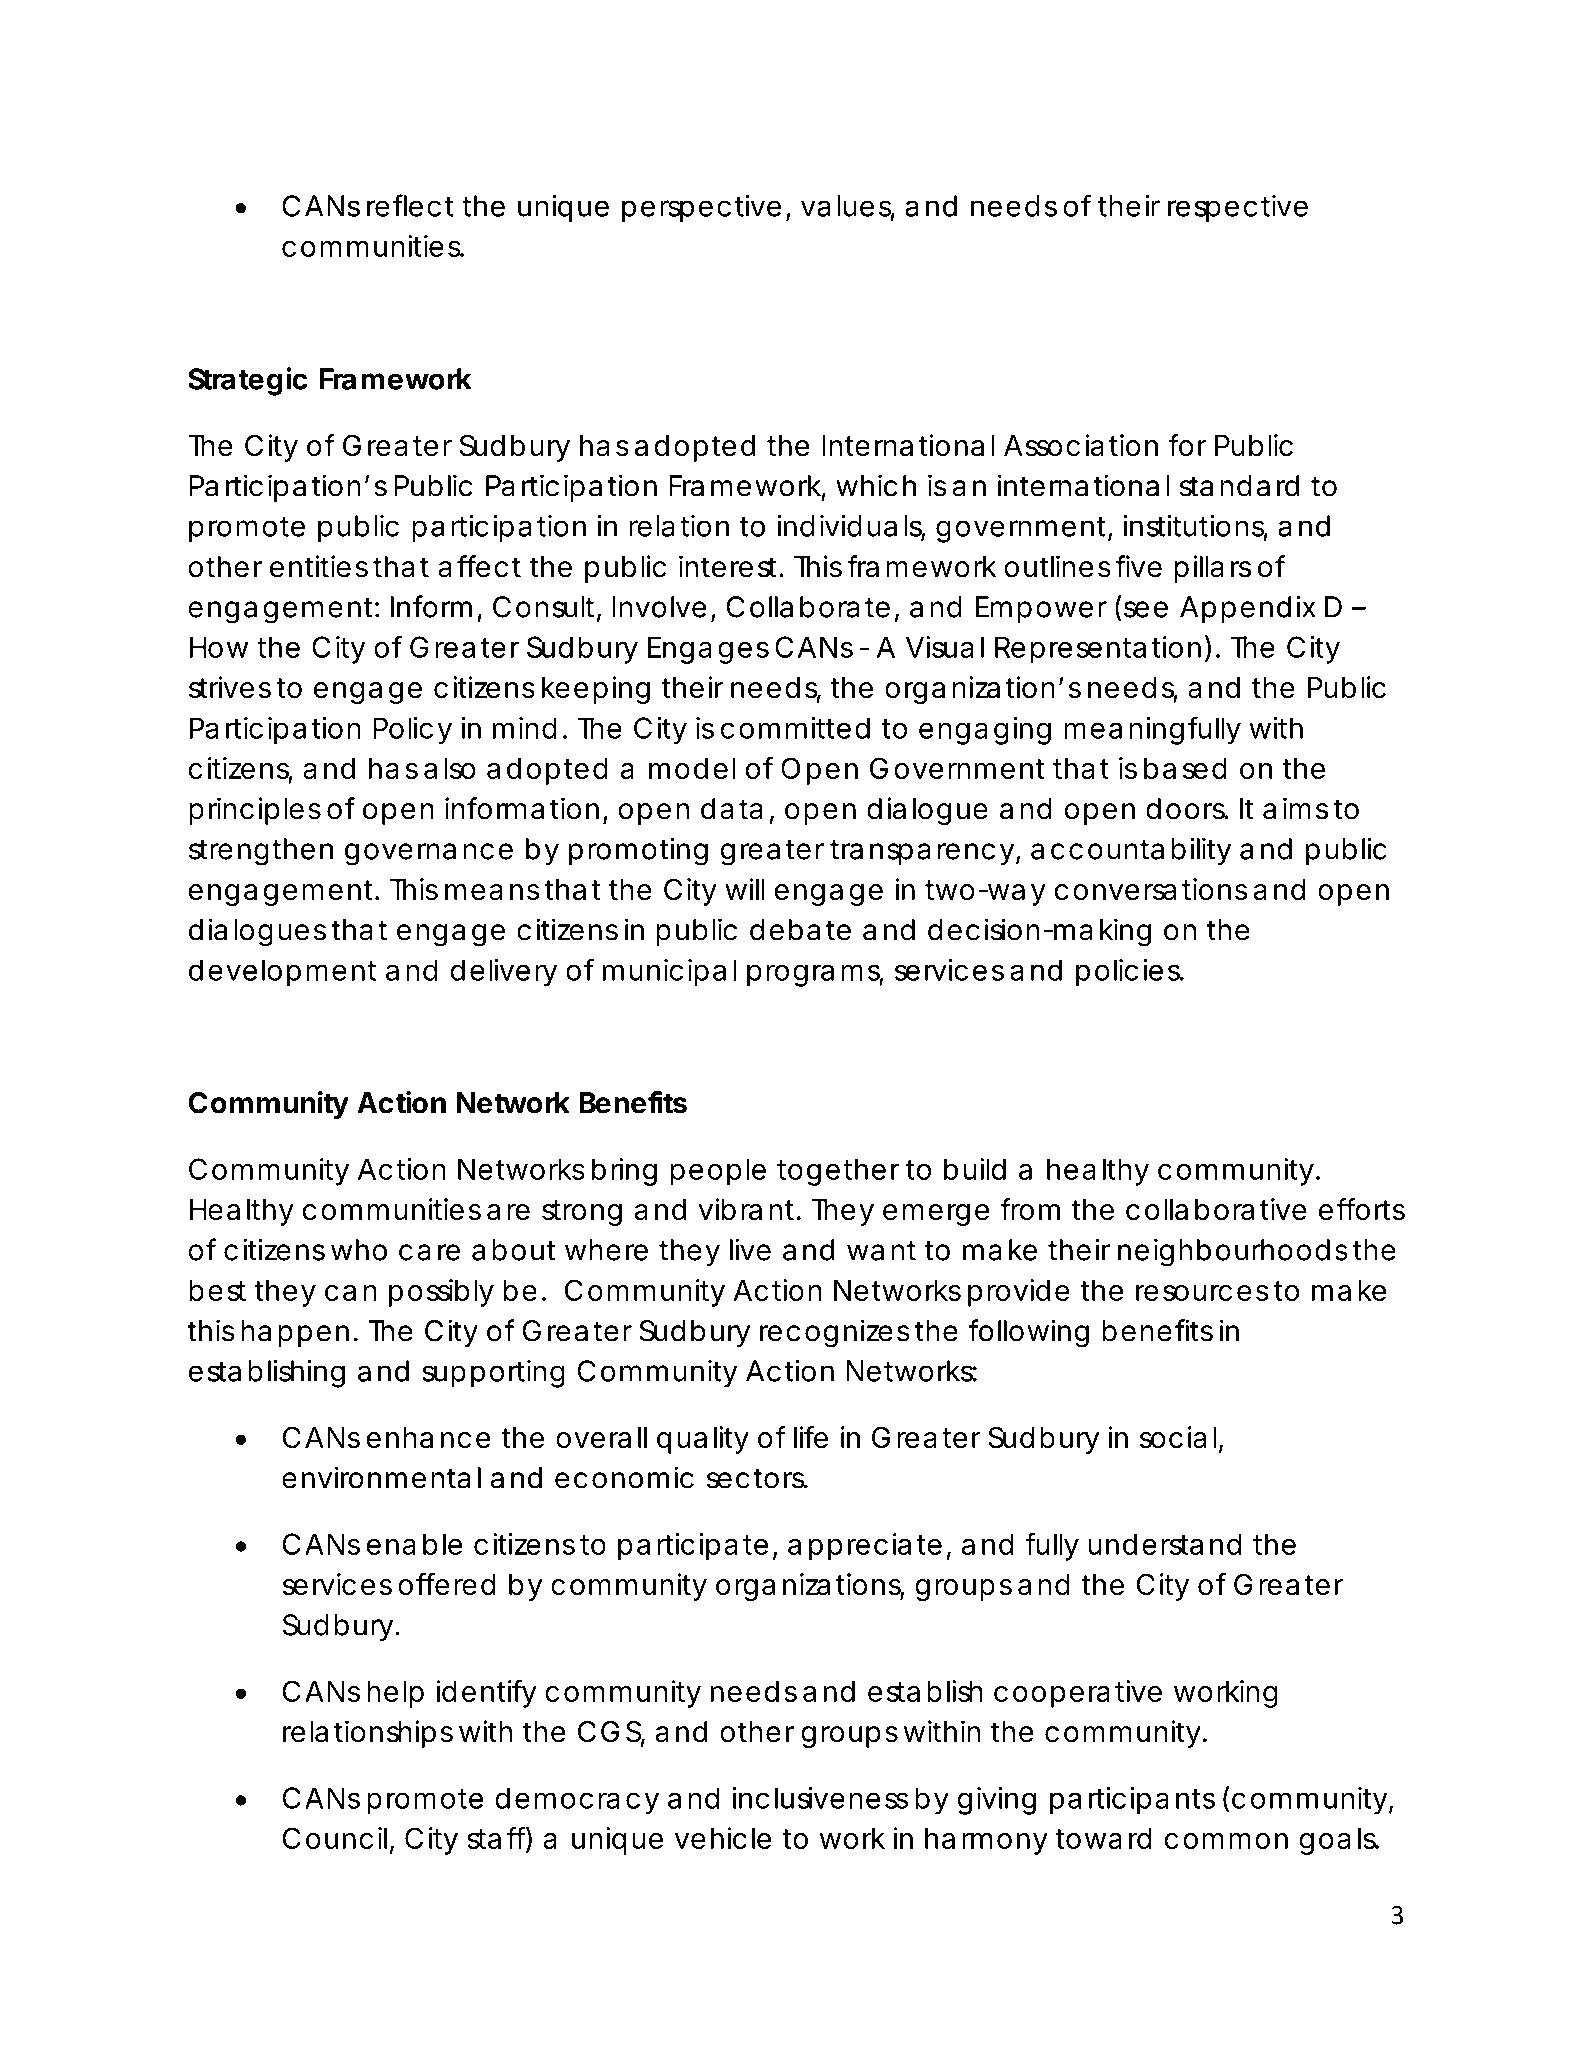 This page has height=2061, width=1592. I want to click on inclusiveness, so click(820, 1798).
